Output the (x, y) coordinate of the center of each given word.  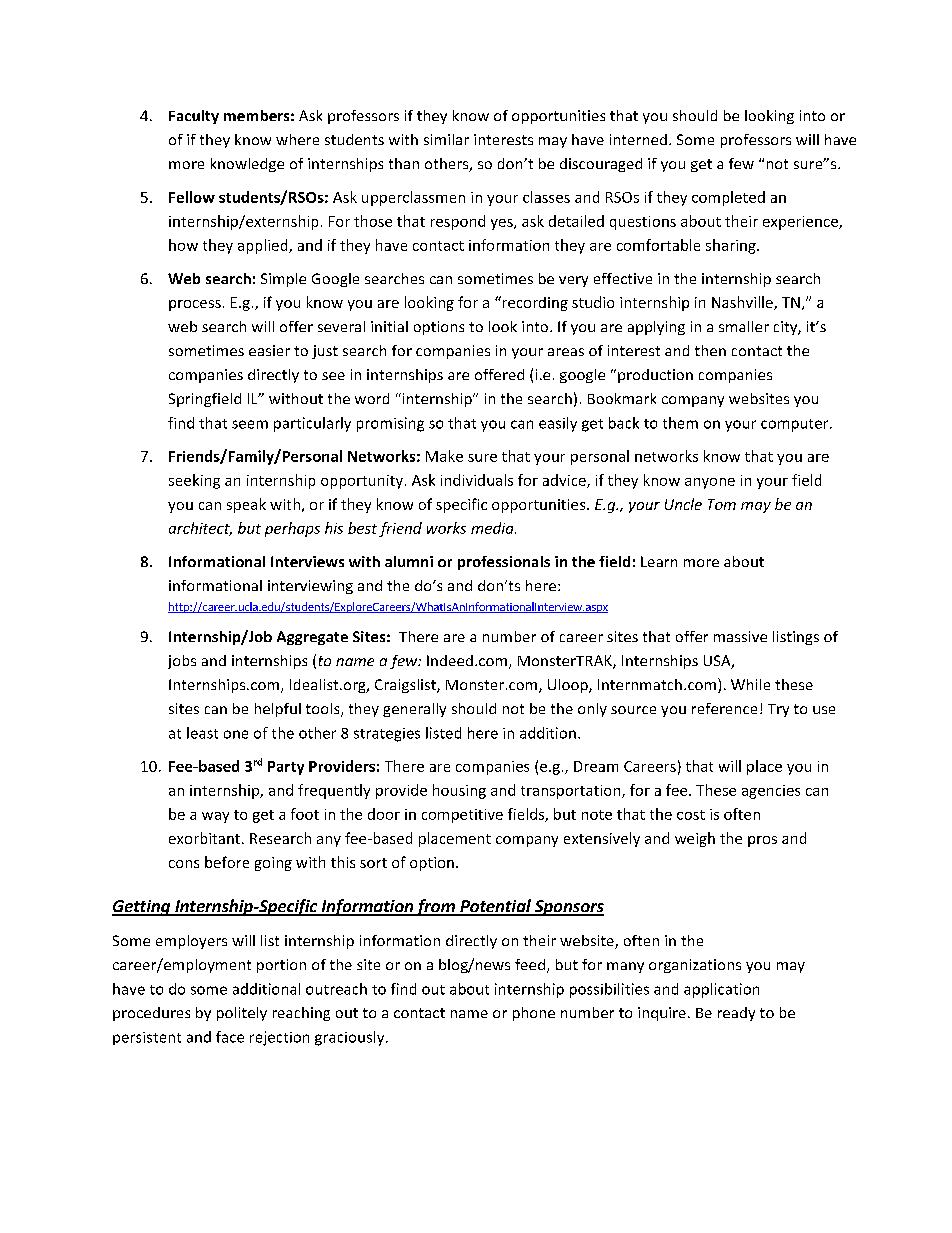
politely (242, 1014)
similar (446, 139)
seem (250, 424)
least (202, 733)
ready (736, 1014)
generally (414, 710)
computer (796, 425)
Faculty (194, 117)
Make (444, 456)
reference (724, 708)
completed (728, 198)
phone (534, 1014)
